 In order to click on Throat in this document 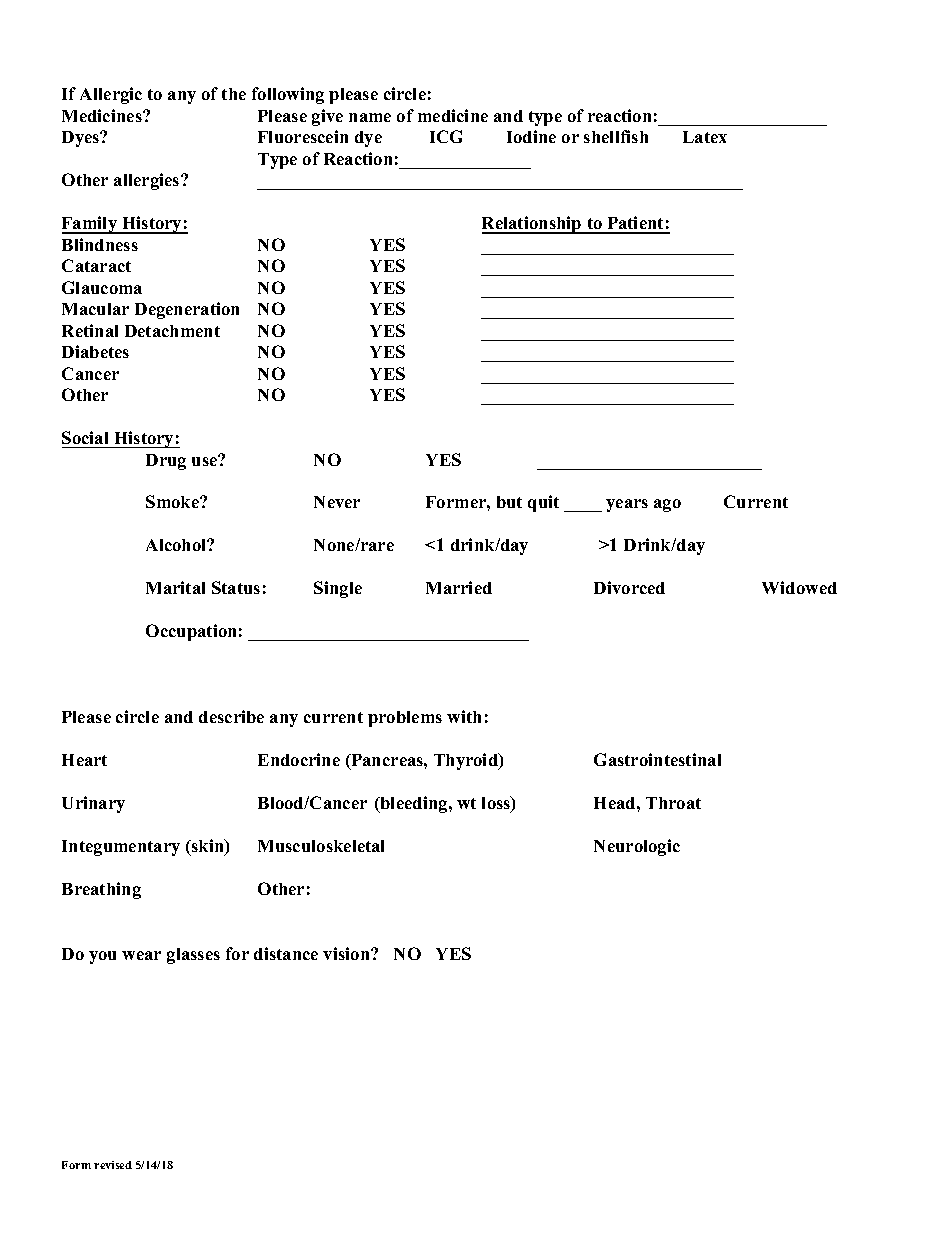, I will do `click(673, 803)`.
